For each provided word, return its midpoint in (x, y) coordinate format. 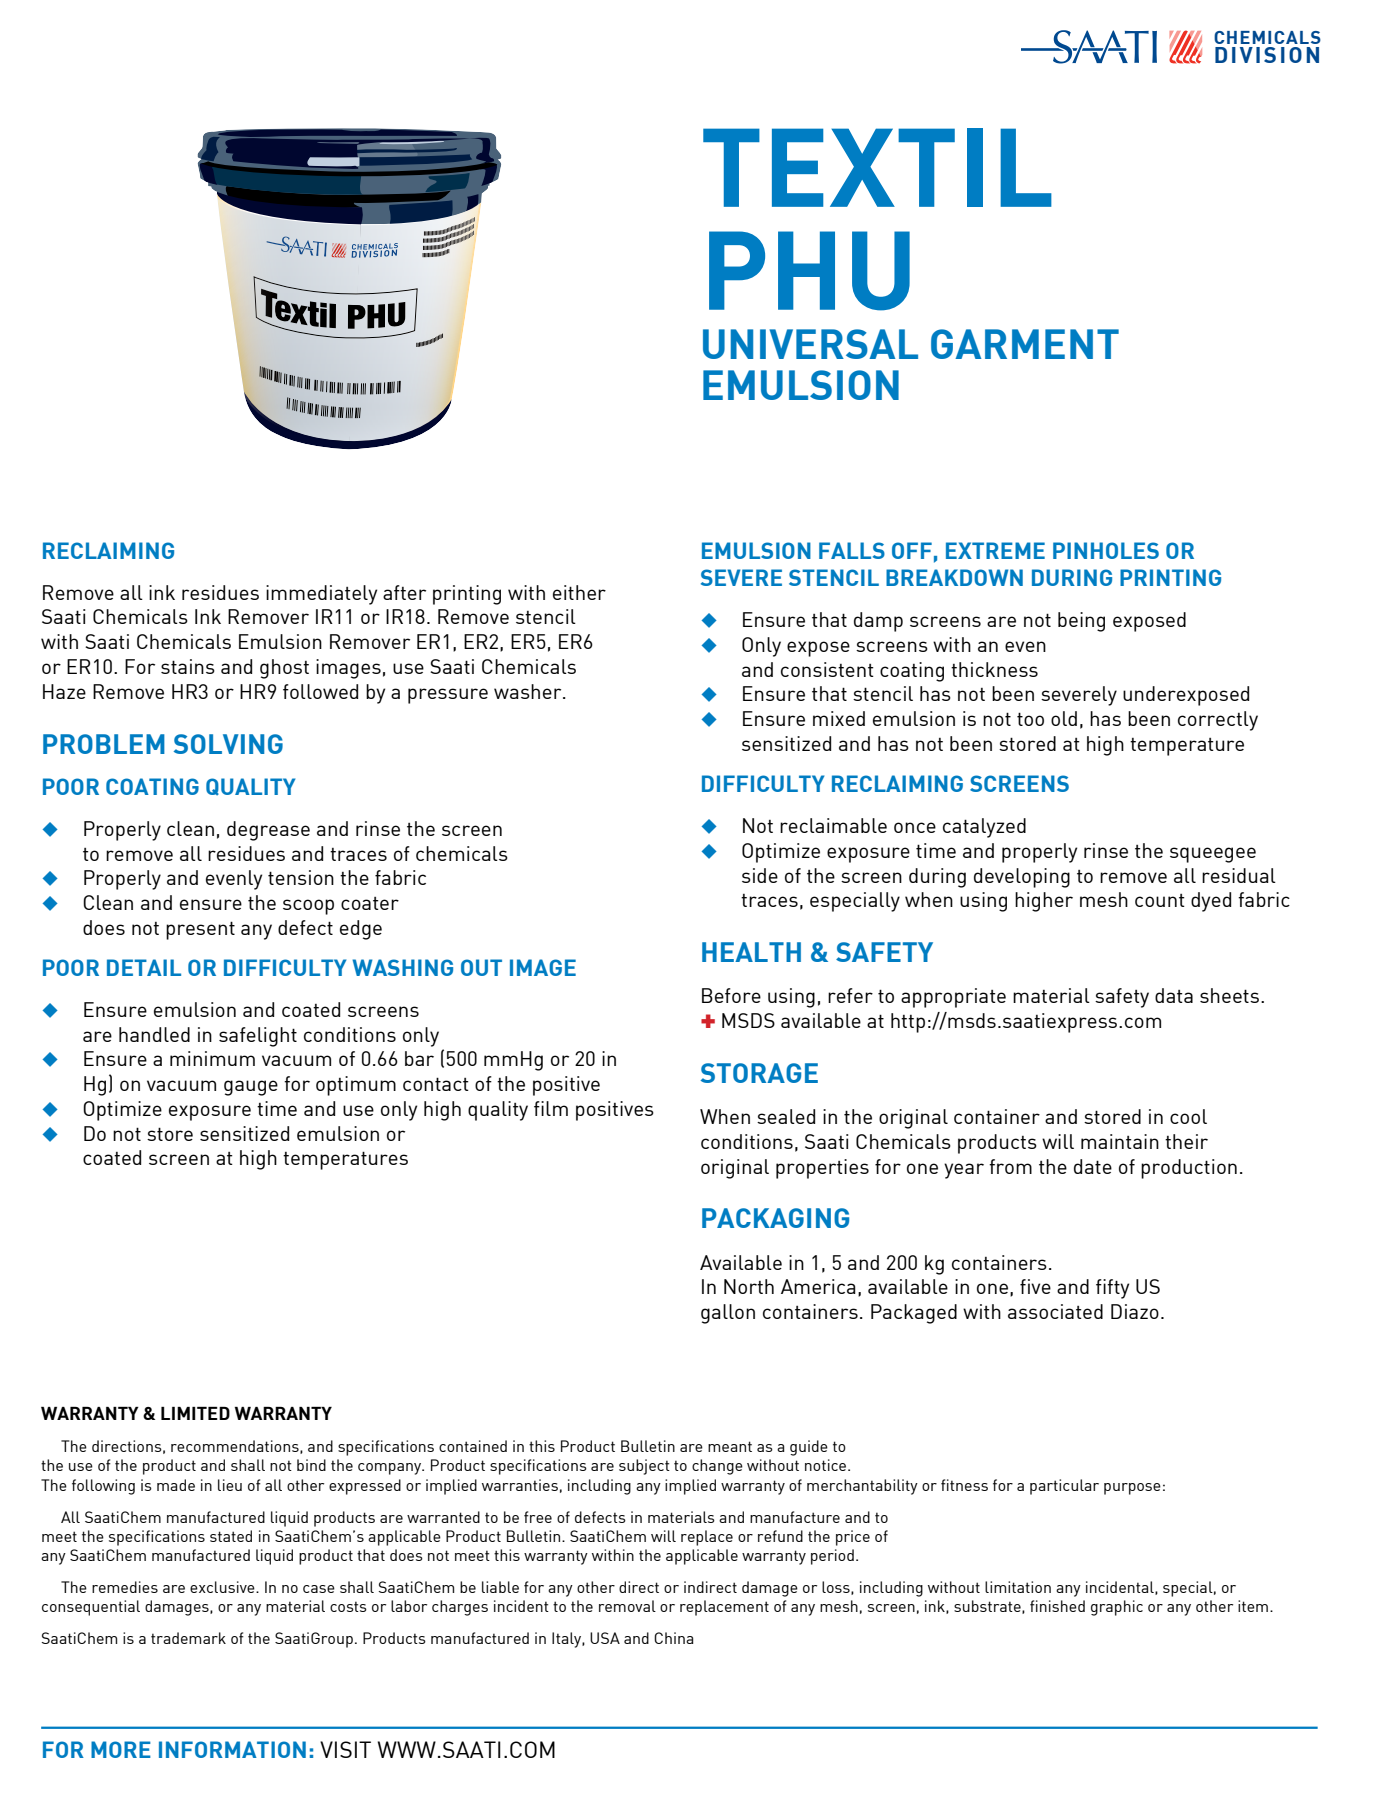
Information (232, 1749)
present (200, 930)
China (673, 1638)
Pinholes (1106, 550)
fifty (1112, 1289)
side (760, 875)
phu (809, 271)
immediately (321, 595)
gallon (728, 1314)
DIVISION (1267, 55)
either (579, 592)
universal (810, 344)
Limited (195, 1413)
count (1160, 900)
